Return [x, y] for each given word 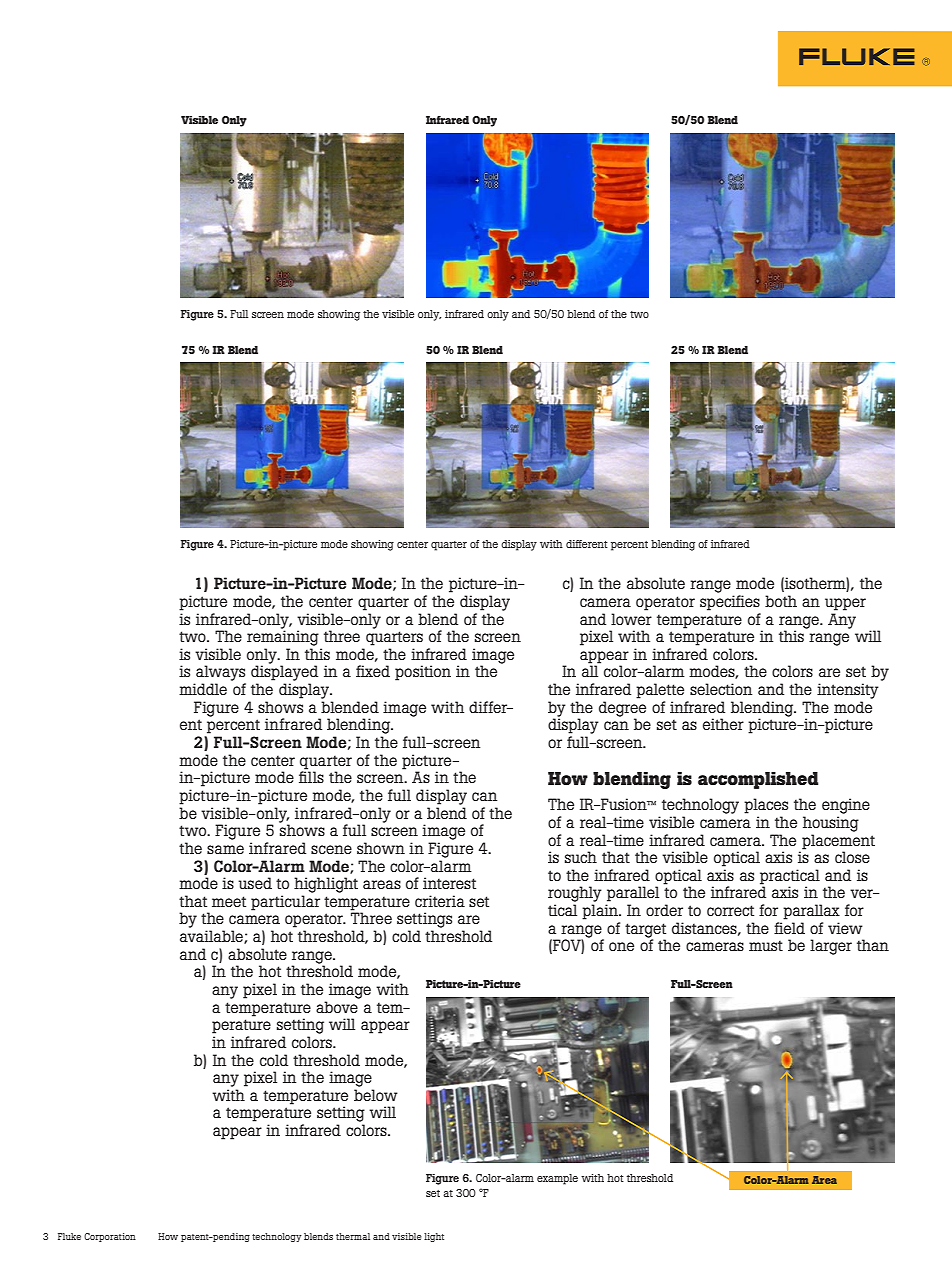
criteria [440, 901]
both [781, 601]
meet [229, 901]
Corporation [110, 1237]
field [789, 928]
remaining [283, 637]
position [423, 673]
